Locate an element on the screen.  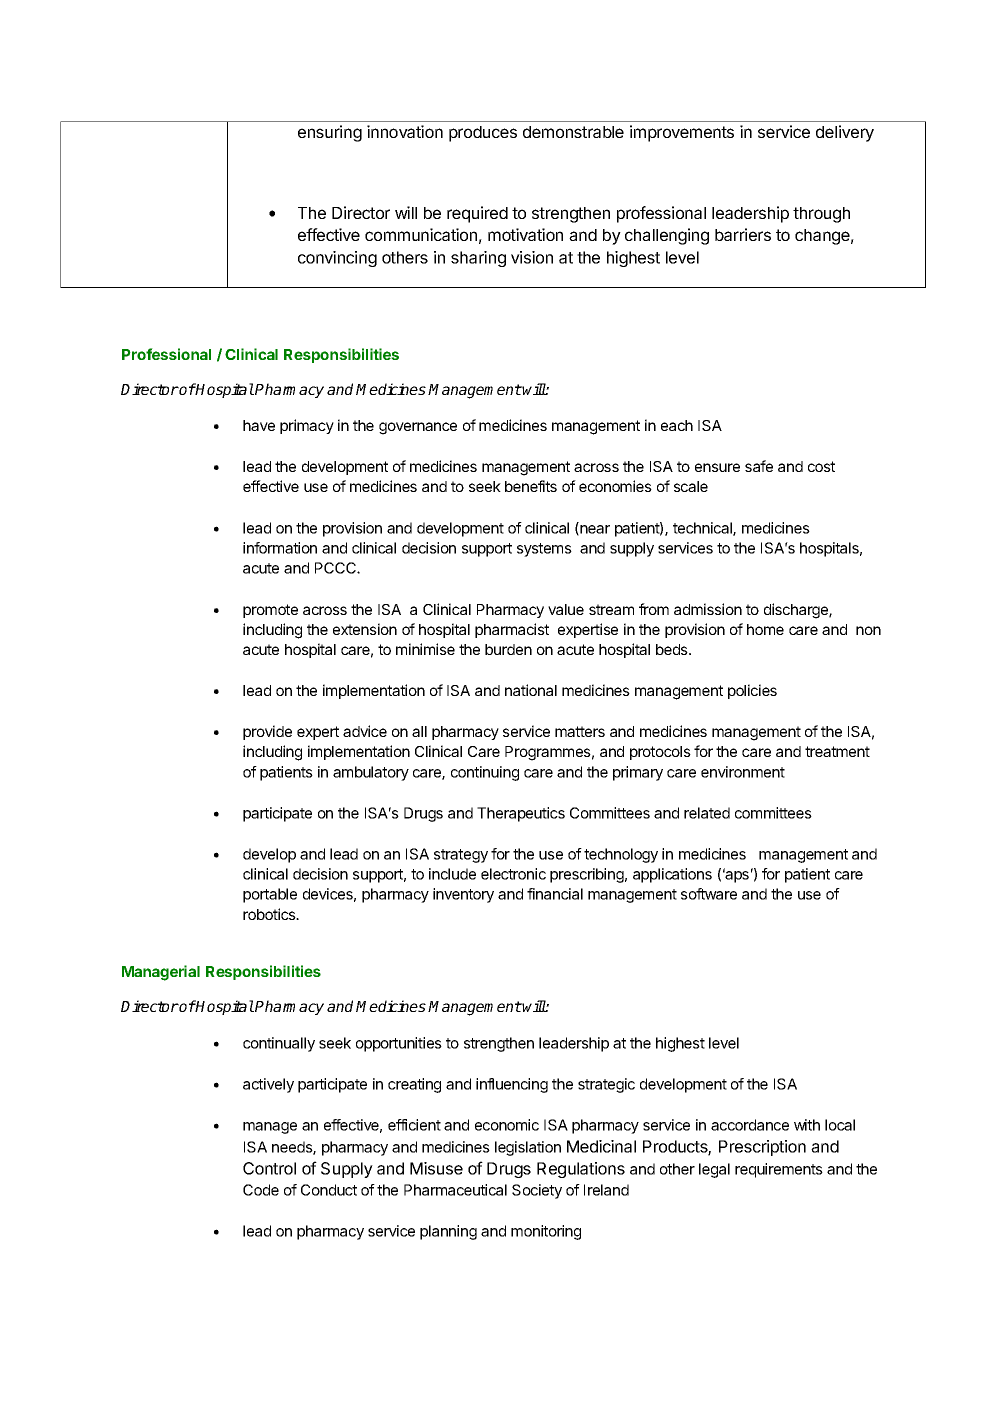
ensuring is located at coordinates (330, 133).
